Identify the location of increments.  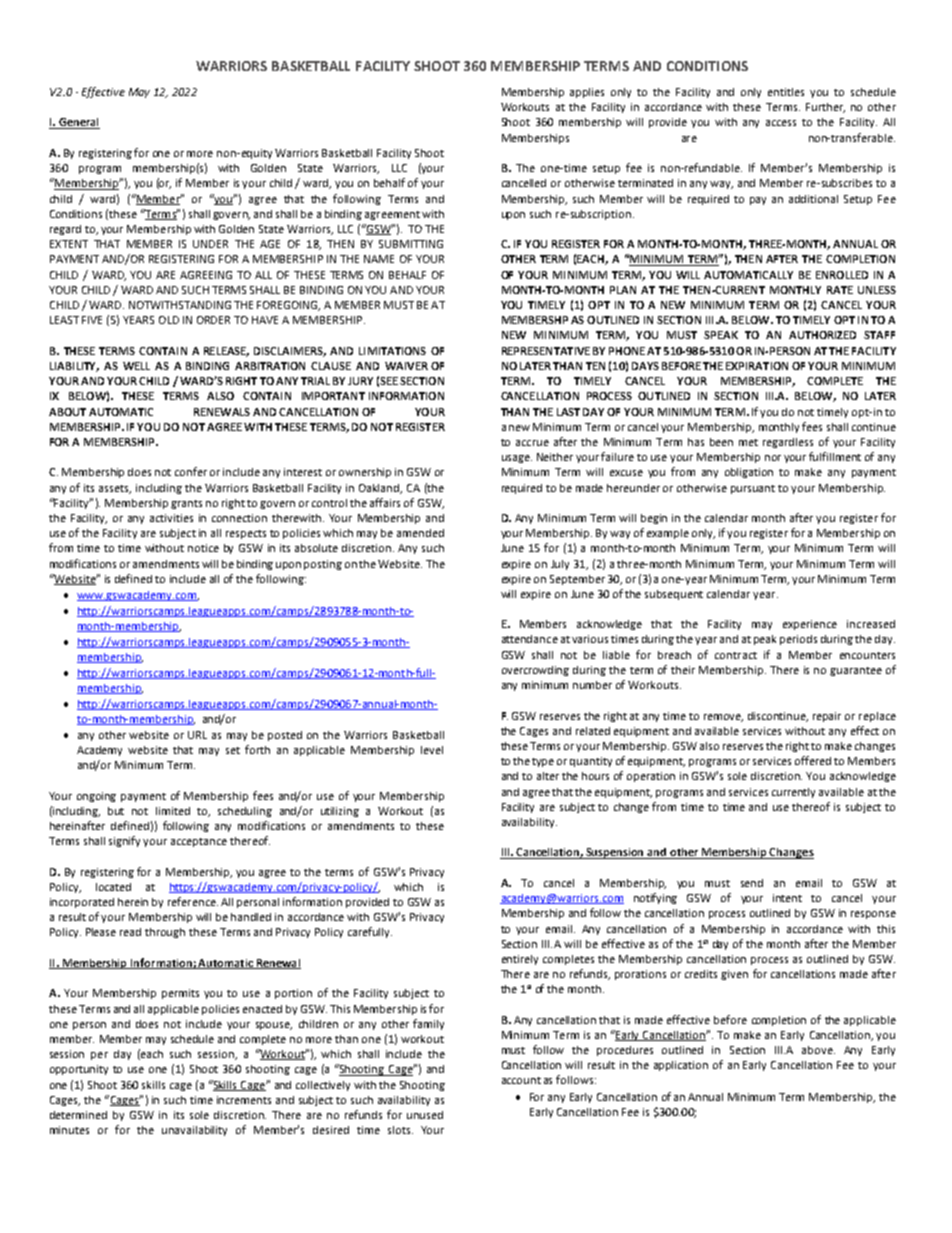
(244, 1100).
